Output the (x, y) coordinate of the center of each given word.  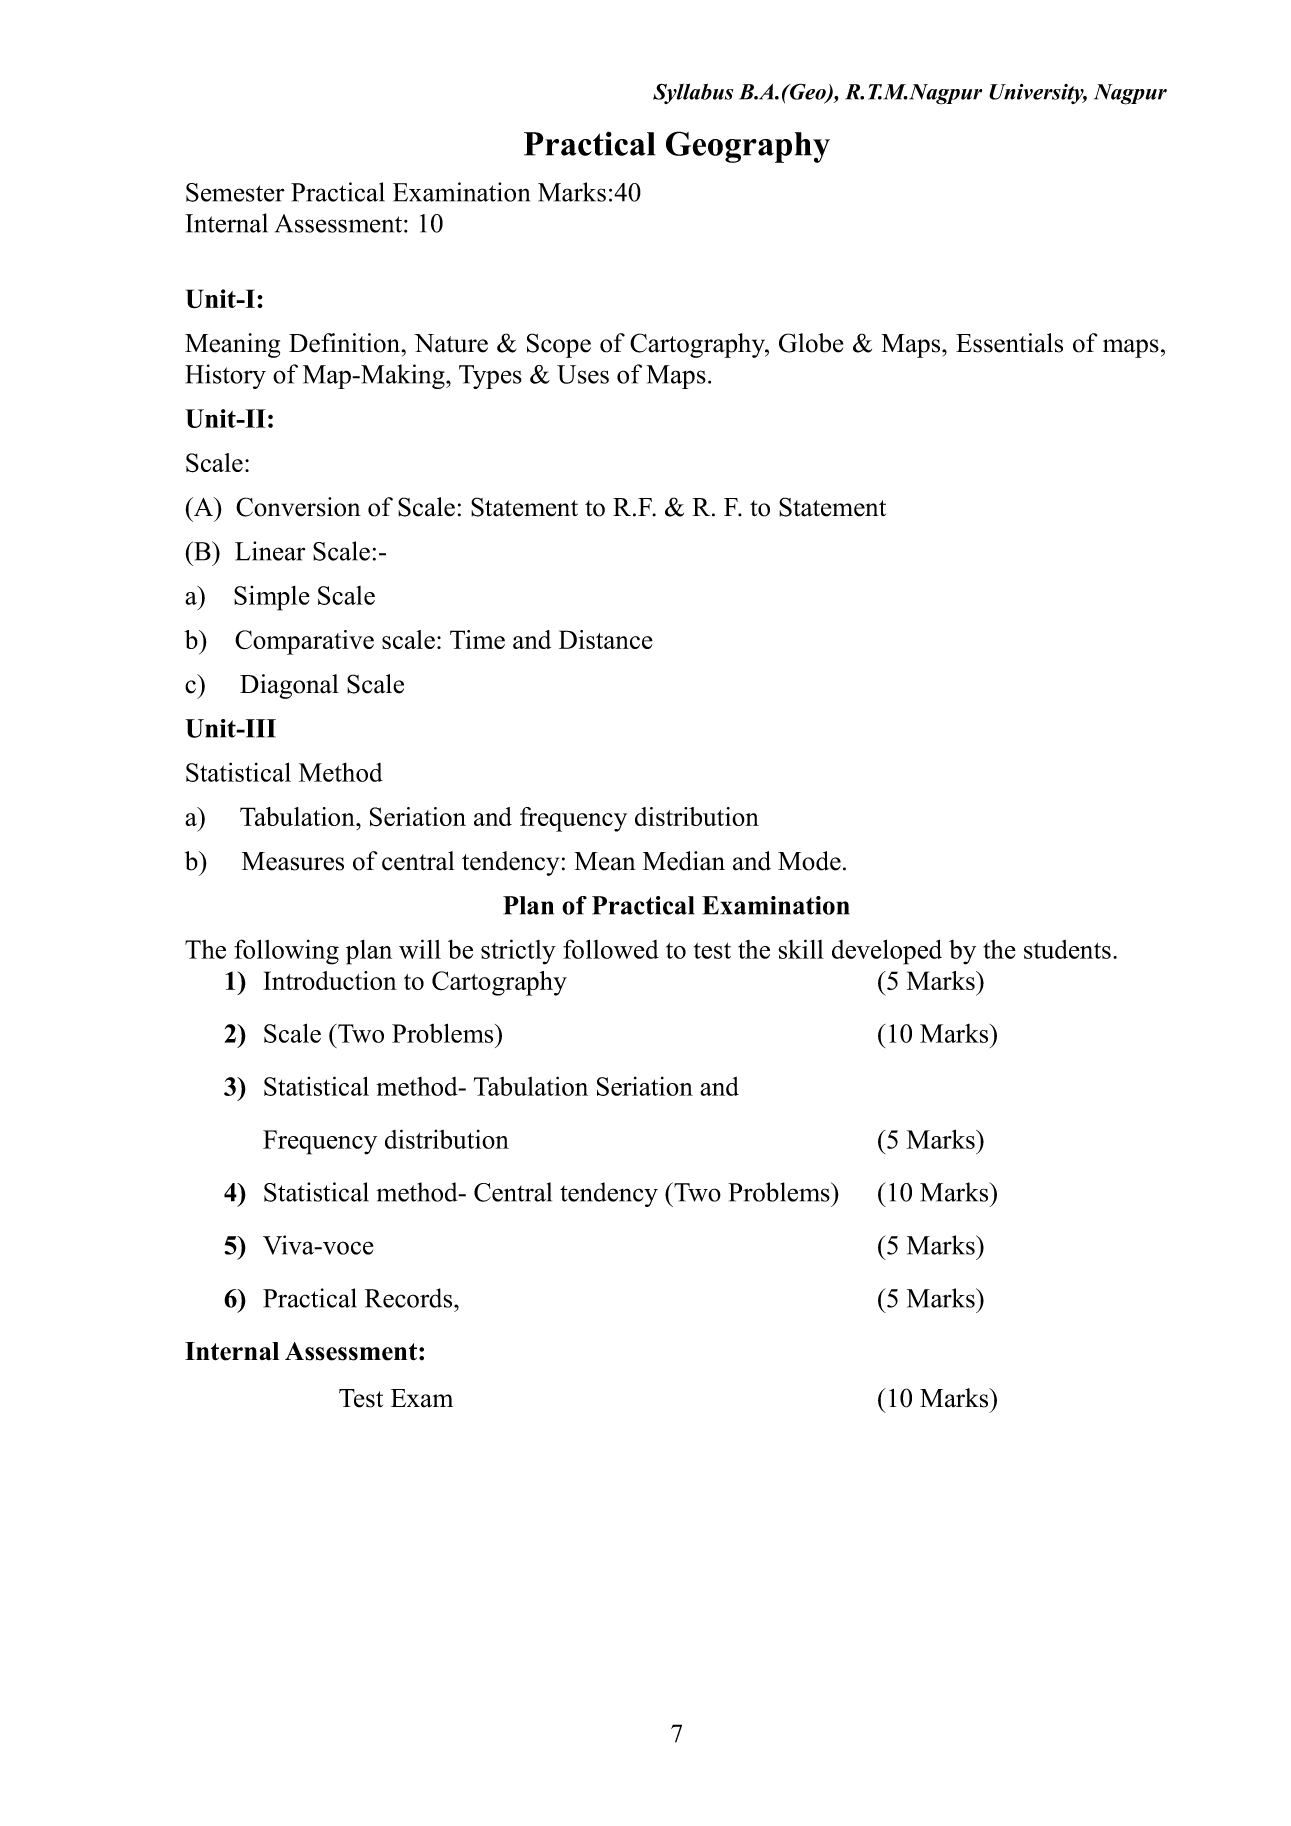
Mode (809, 861)
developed (887, 952)
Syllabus (693, 93)
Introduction (330, 980)
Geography (748, 147)
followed (611, 949)
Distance (606, 639)
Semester (235, 192)
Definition (346, 343)
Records (410, 1298)
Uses (583, 374)
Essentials (1009, 343)
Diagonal (289, 686)
